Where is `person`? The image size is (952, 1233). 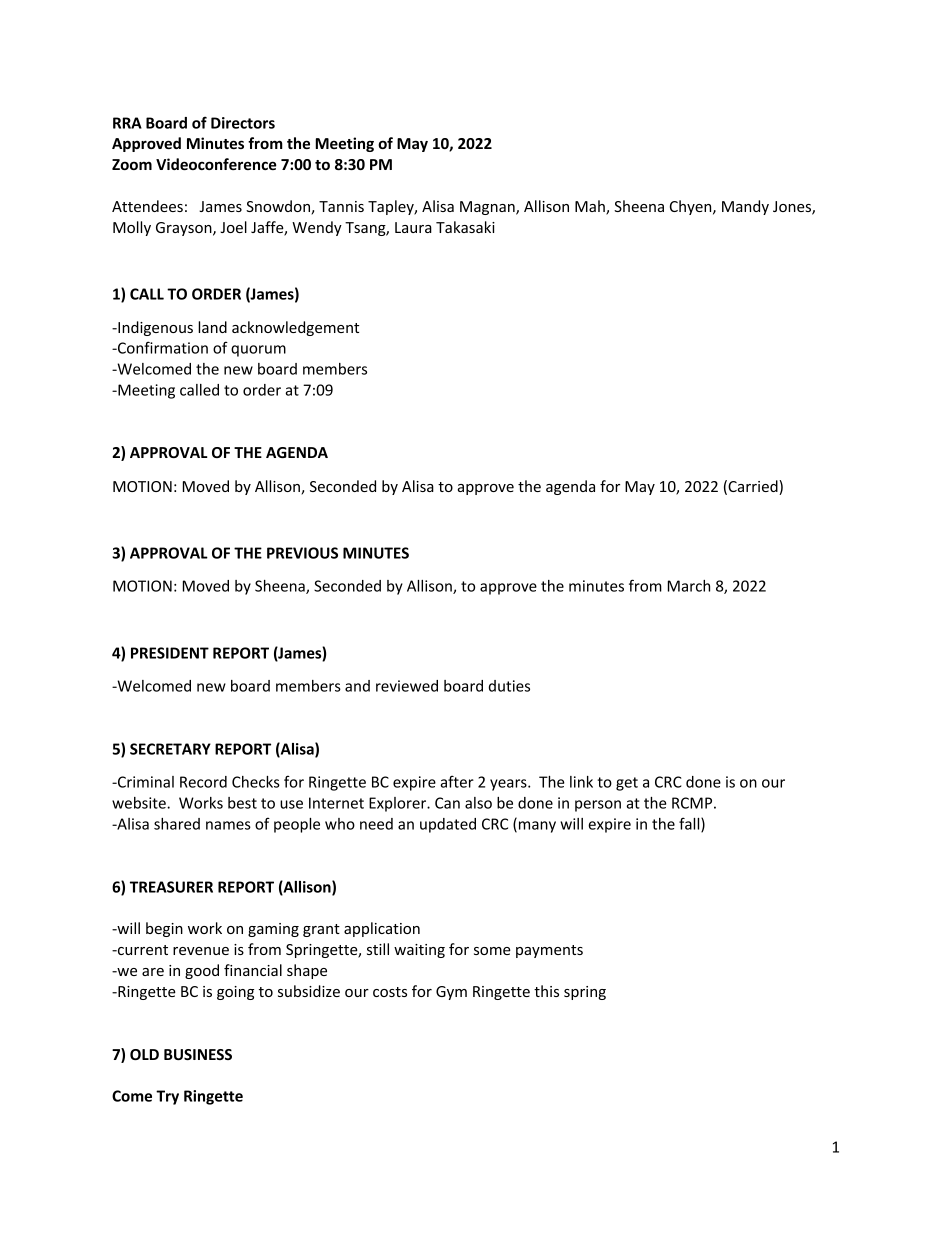 person is located at coordinates (598, 806).
